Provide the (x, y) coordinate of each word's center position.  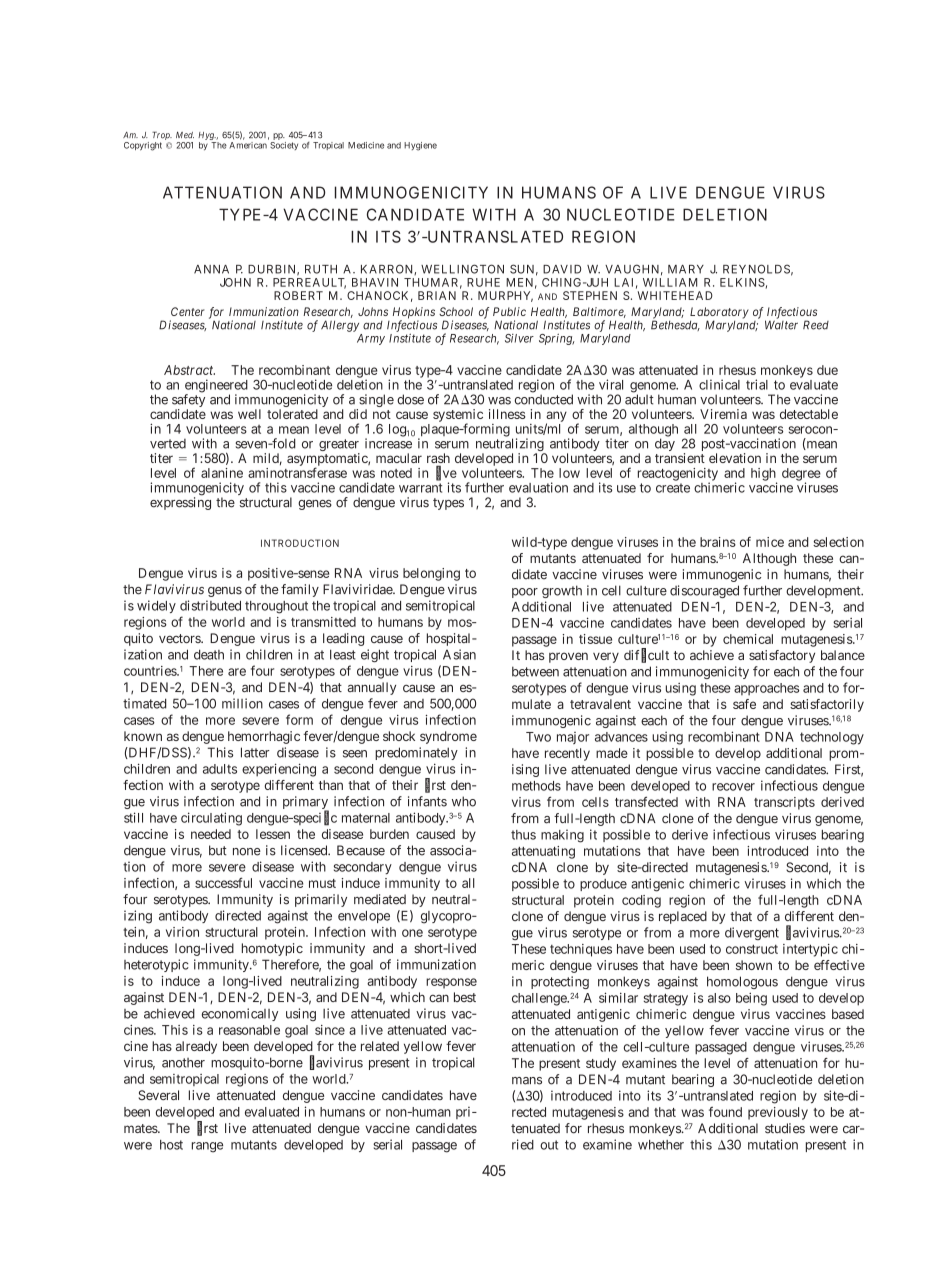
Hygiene (420, 146)
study (601, 1064)
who (464, 801)
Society (284, 146)
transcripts (784, 803)
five (446, 473)
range (207, 1147)
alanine (222, 473)
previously (778, 1113)
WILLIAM (670, 282)
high (764, 475)
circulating (211, 819)
